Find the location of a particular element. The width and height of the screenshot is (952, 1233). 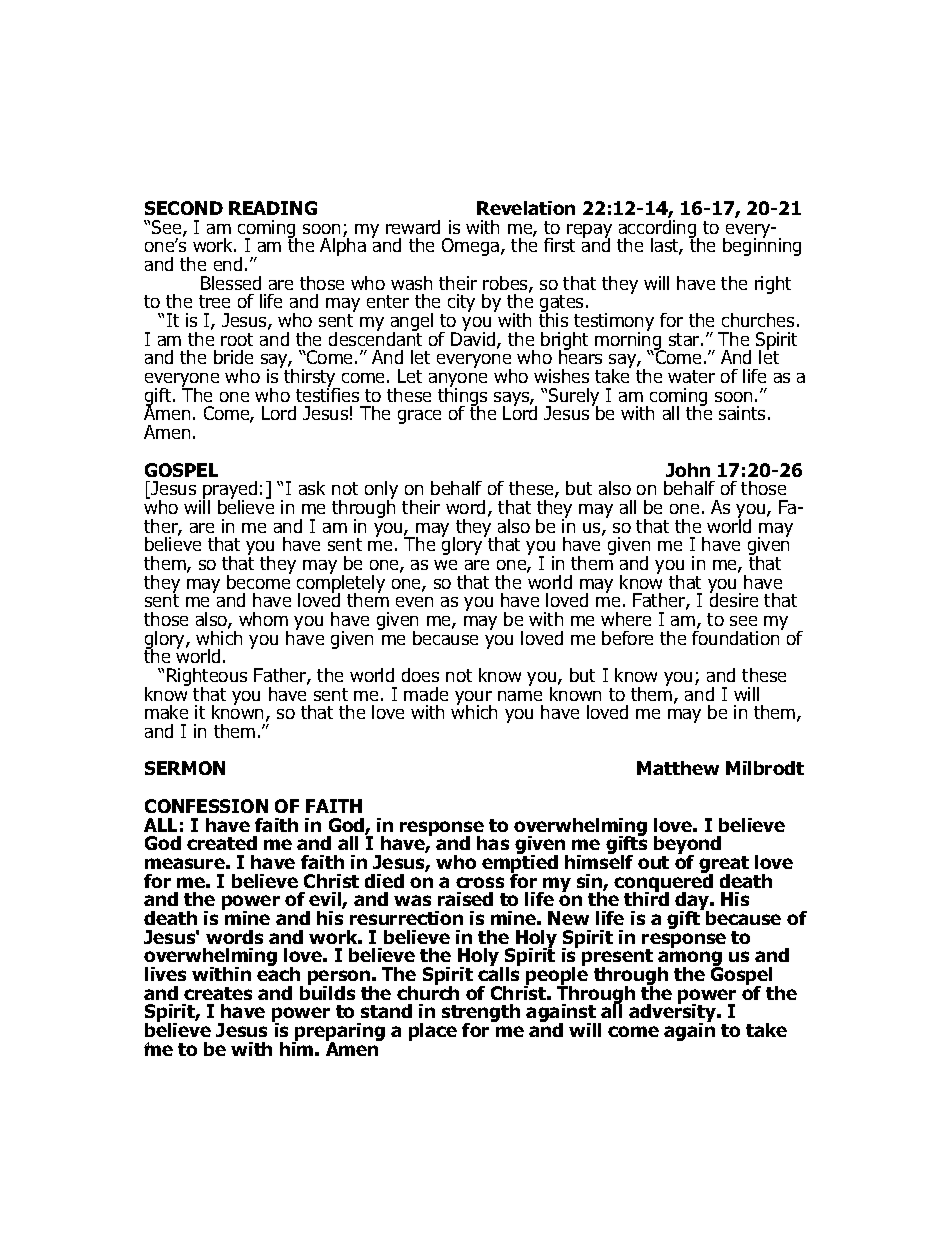

water is located at coordinates (691, 376).
